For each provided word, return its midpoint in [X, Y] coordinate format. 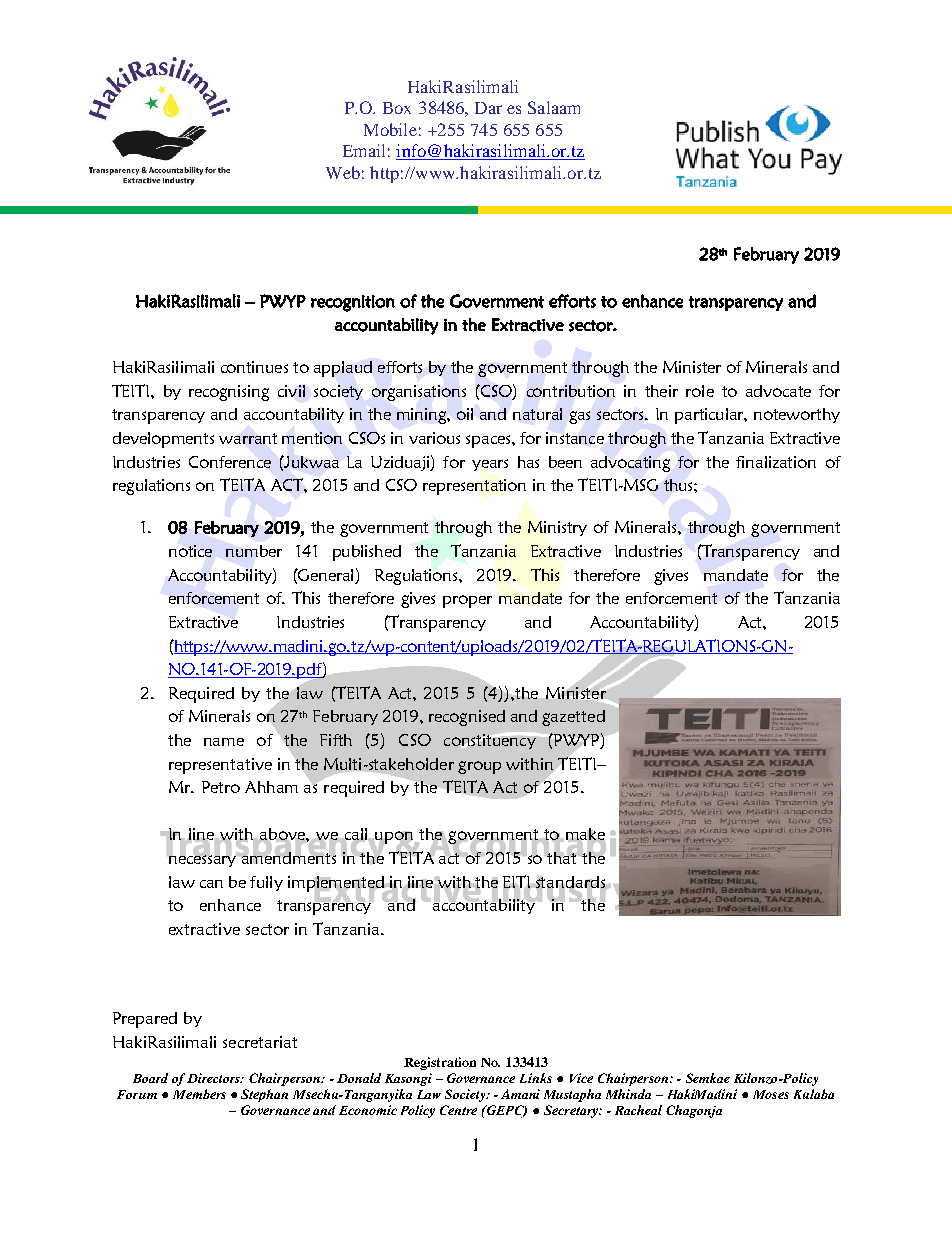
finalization [776, 462]
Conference [230, 462]
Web [343, 172]
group [479, 767]
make [585, 835]
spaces [489, 441]
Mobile [390, 129]
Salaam [554, 107]
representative [220, 766]
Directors [215, 1078]
